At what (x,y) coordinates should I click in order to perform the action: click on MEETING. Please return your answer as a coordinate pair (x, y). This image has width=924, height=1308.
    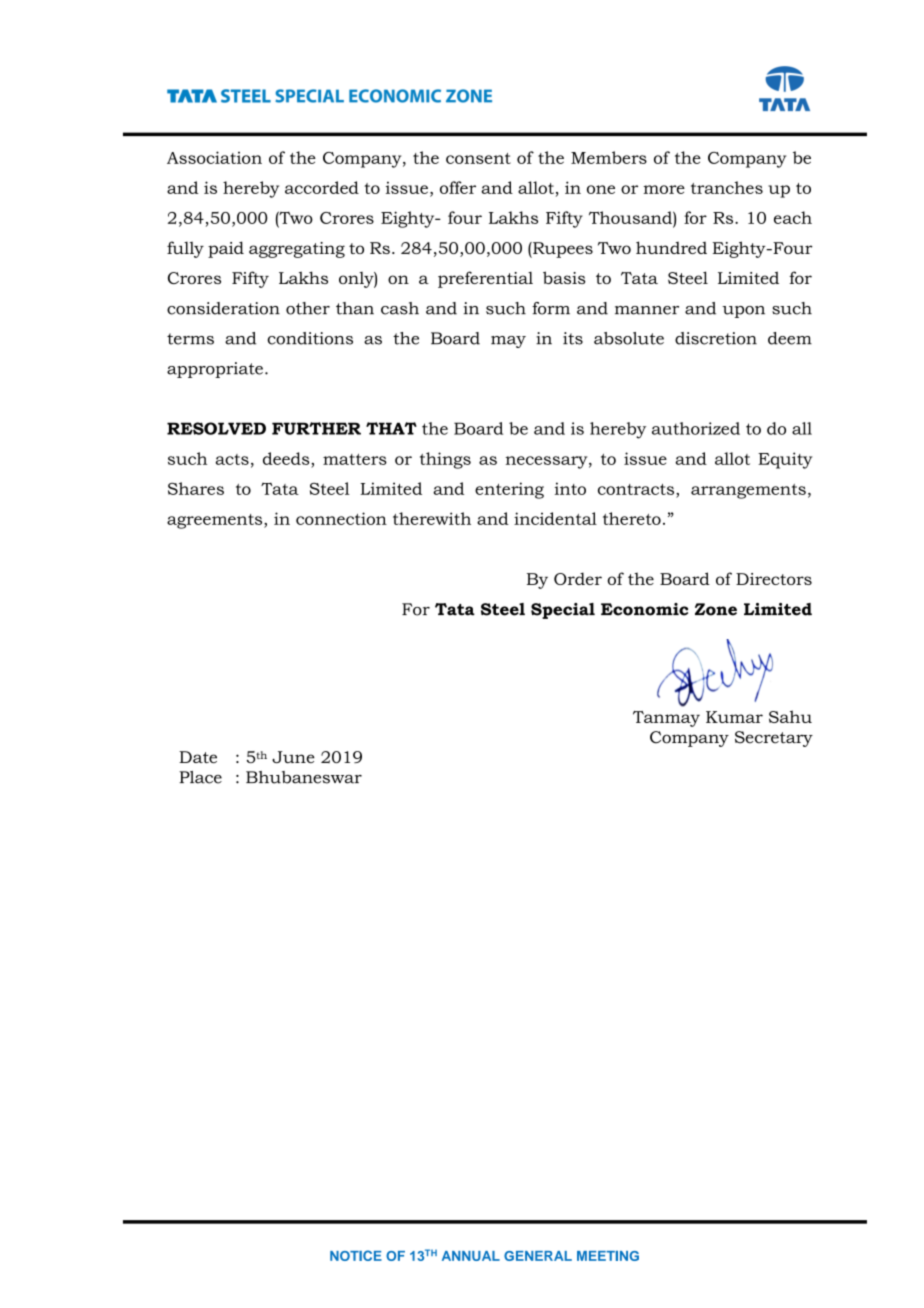
    Looking at the image, I should click on (608, 1256).
